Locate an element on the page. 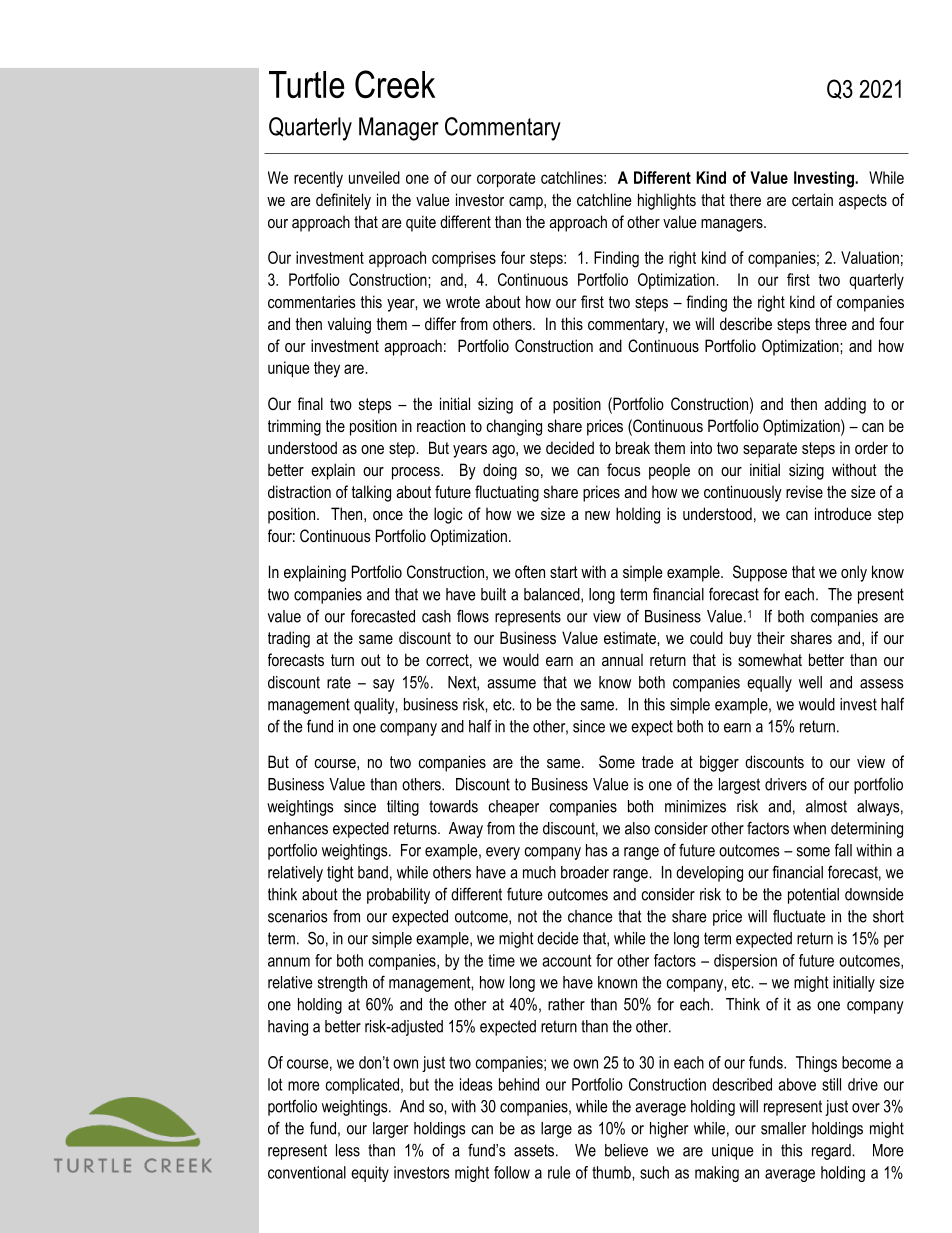 The width and height of the page is (952, 1233). Creek is located at coordinates (395, 84).
